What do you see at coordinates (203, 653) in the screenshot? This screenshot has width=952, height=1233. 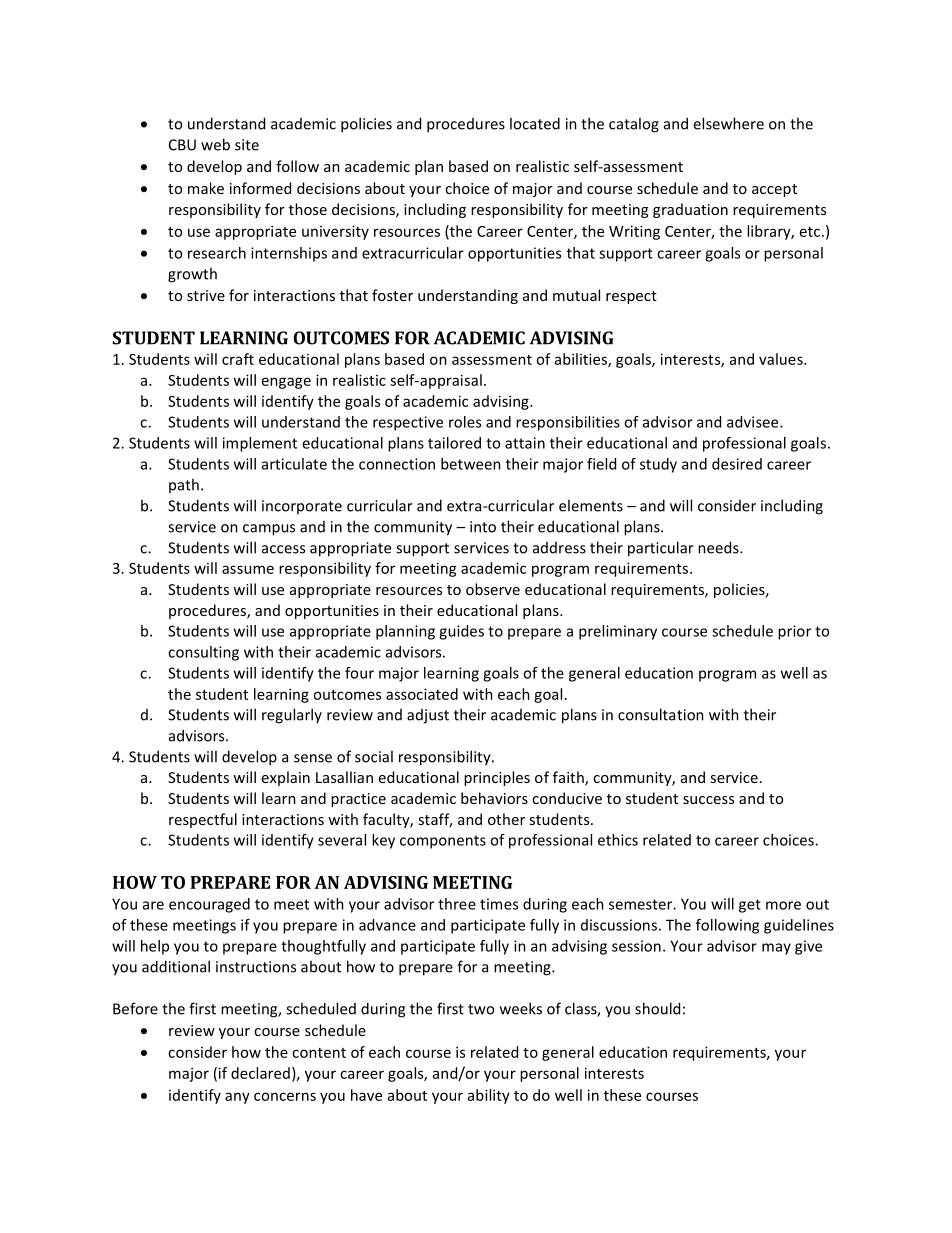 I see `consulting` at bounding box center [203, 653].
